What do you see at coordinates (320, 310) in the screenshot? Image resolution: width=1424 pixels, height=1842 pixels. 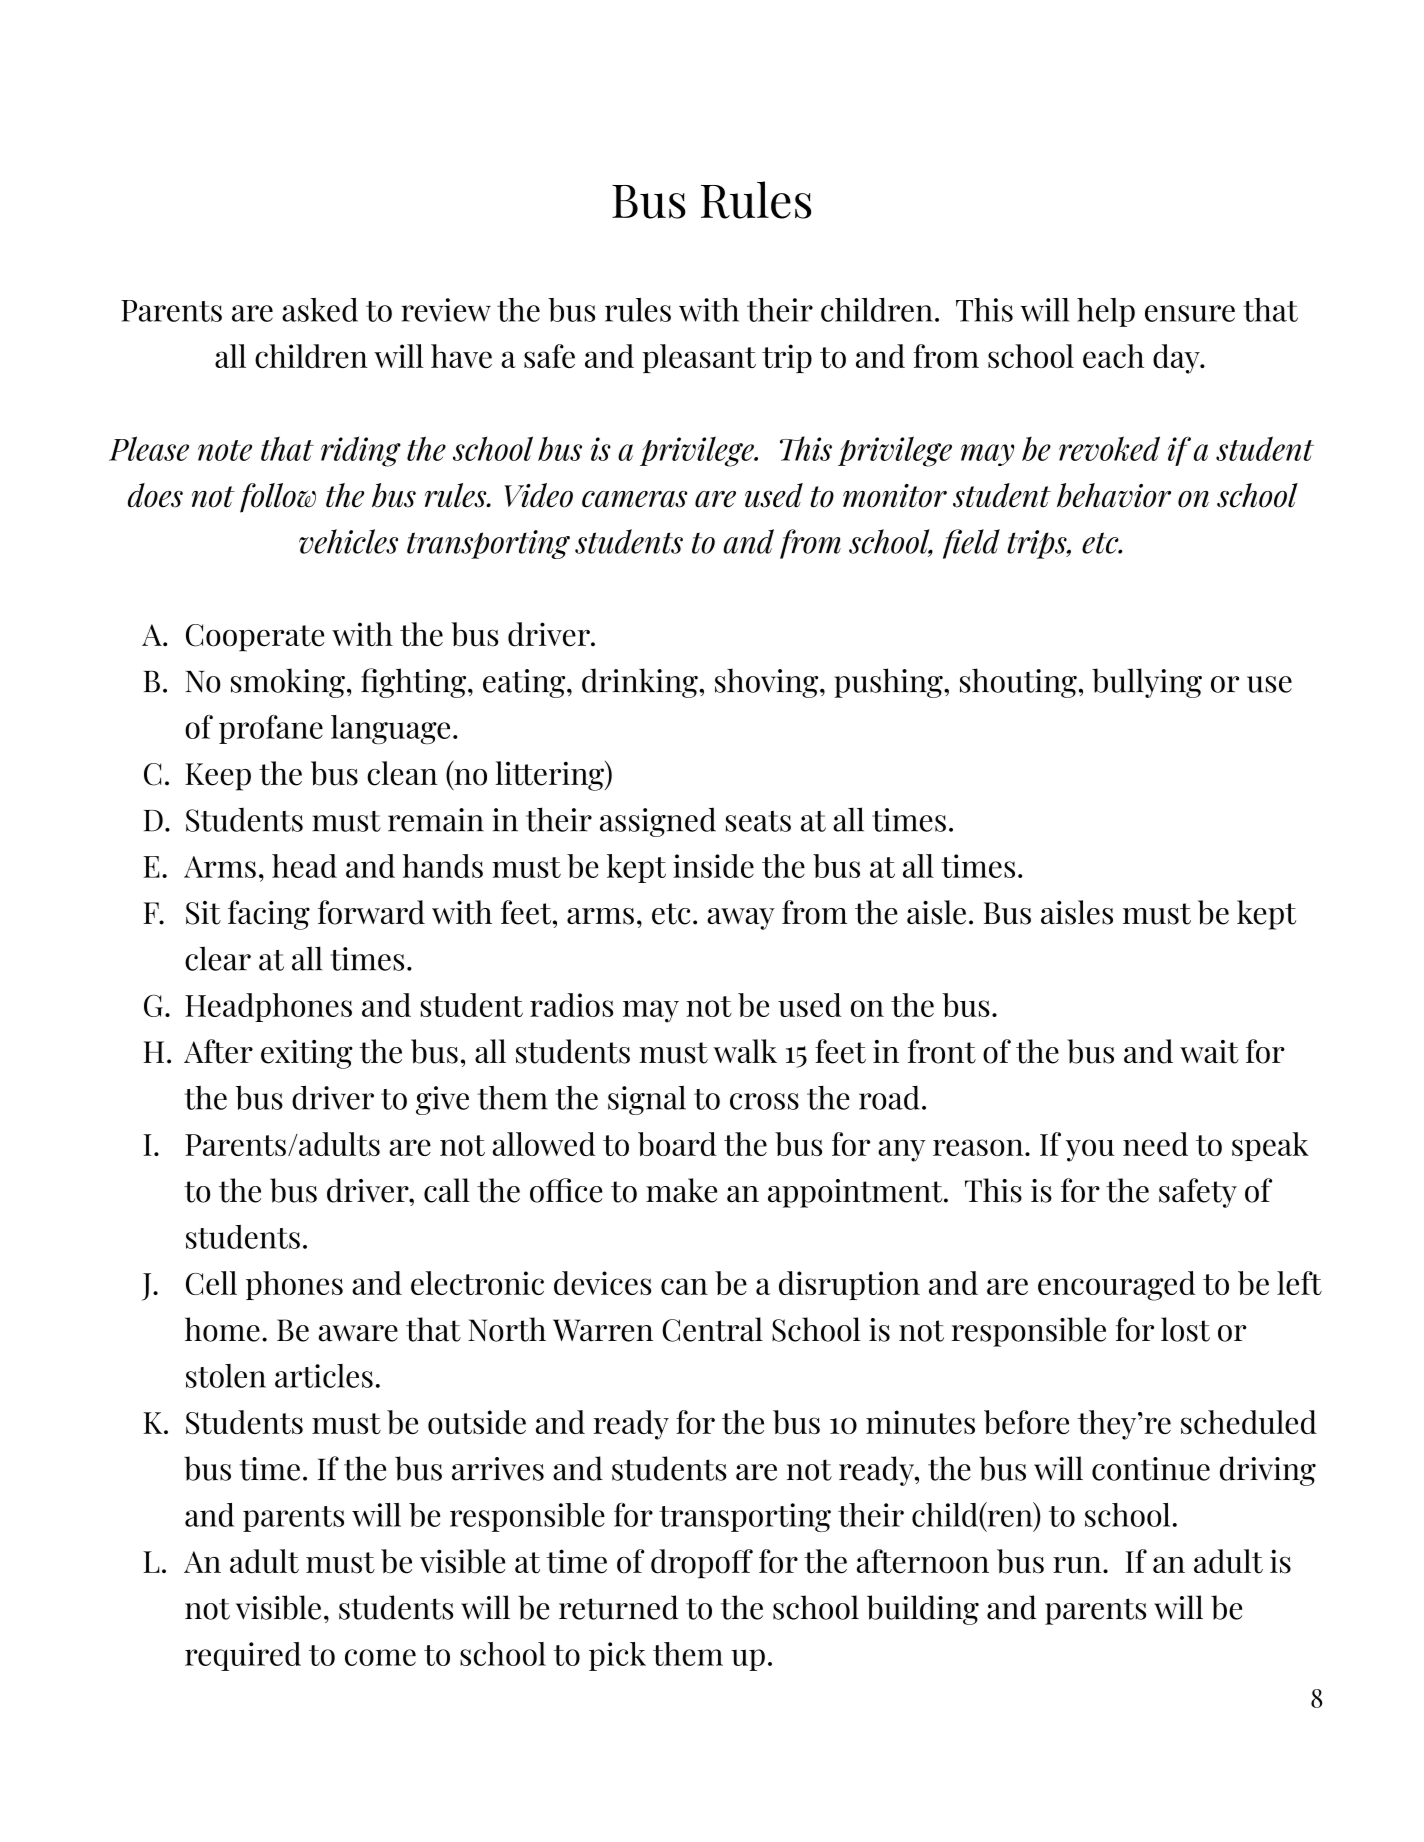 I see `asked` at bounding box center [320, 310].
